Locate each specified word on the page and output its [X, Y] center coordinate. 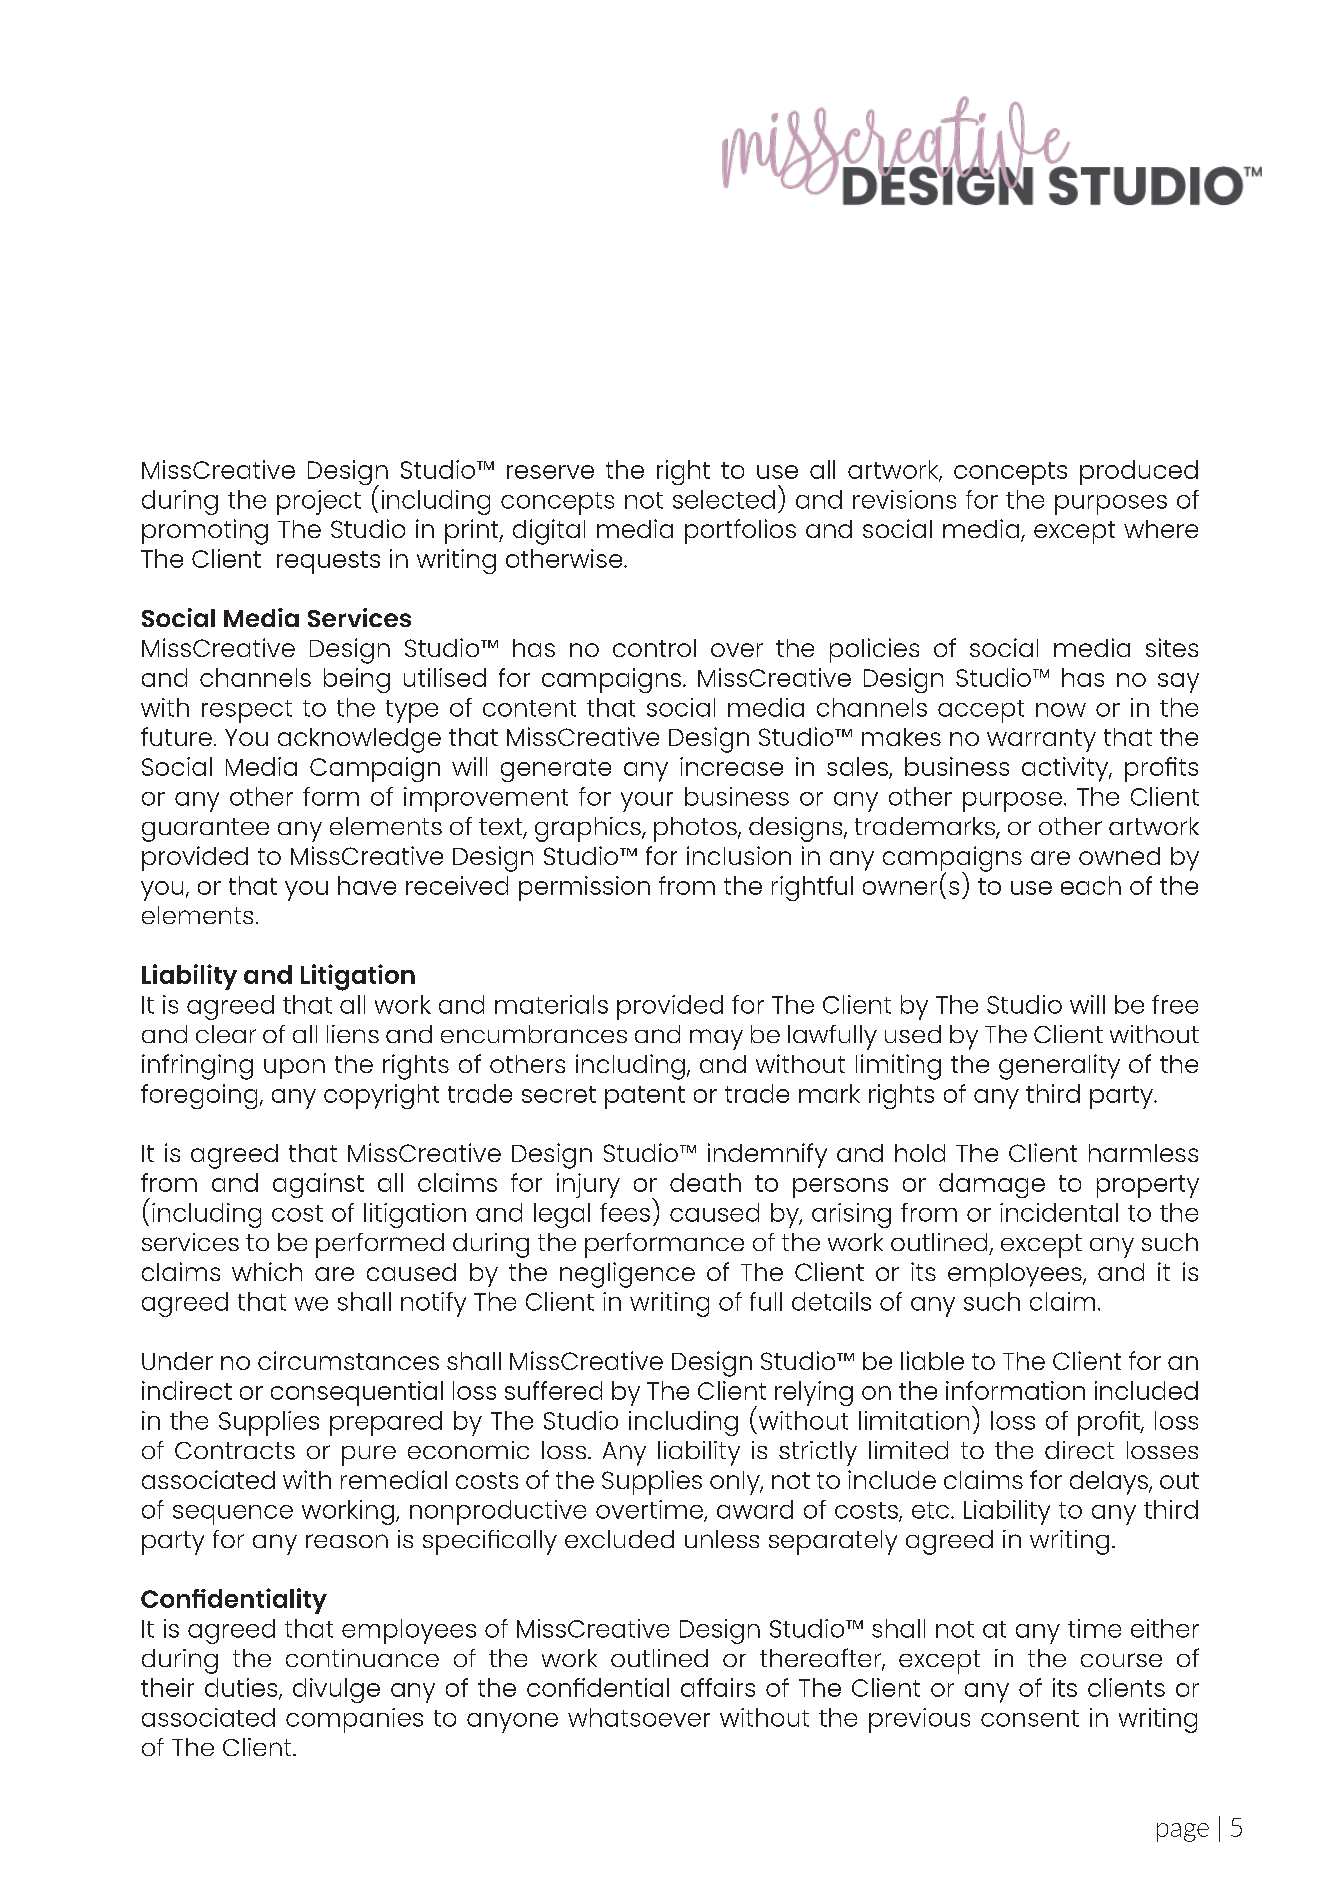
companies [354, 1720]
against [318, 1185]
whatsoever [639, 1717]
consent [1030, 1718]
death [705, 1182]
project [319, 502]
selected [724, 499]
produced [1139, 472]
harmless [1143, 1153]
